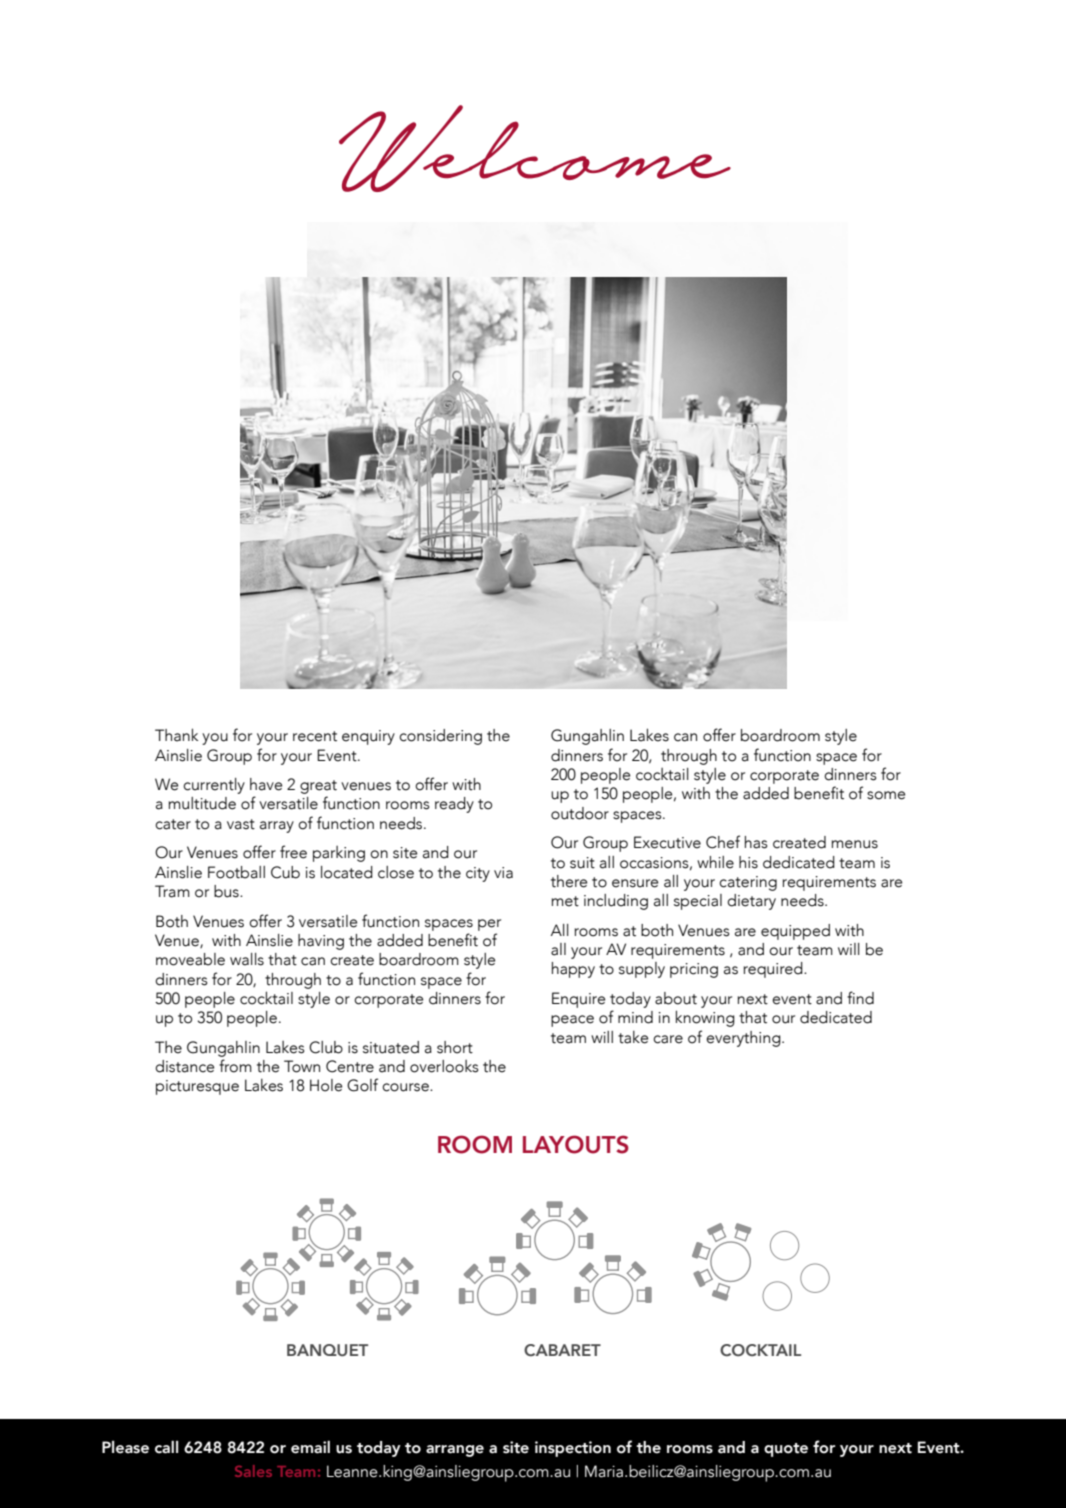 The image size is (1066, 1508). What do you see at coordinates (235, 1066) in the page?
I see `from` at bounding box center [235, 1066].
